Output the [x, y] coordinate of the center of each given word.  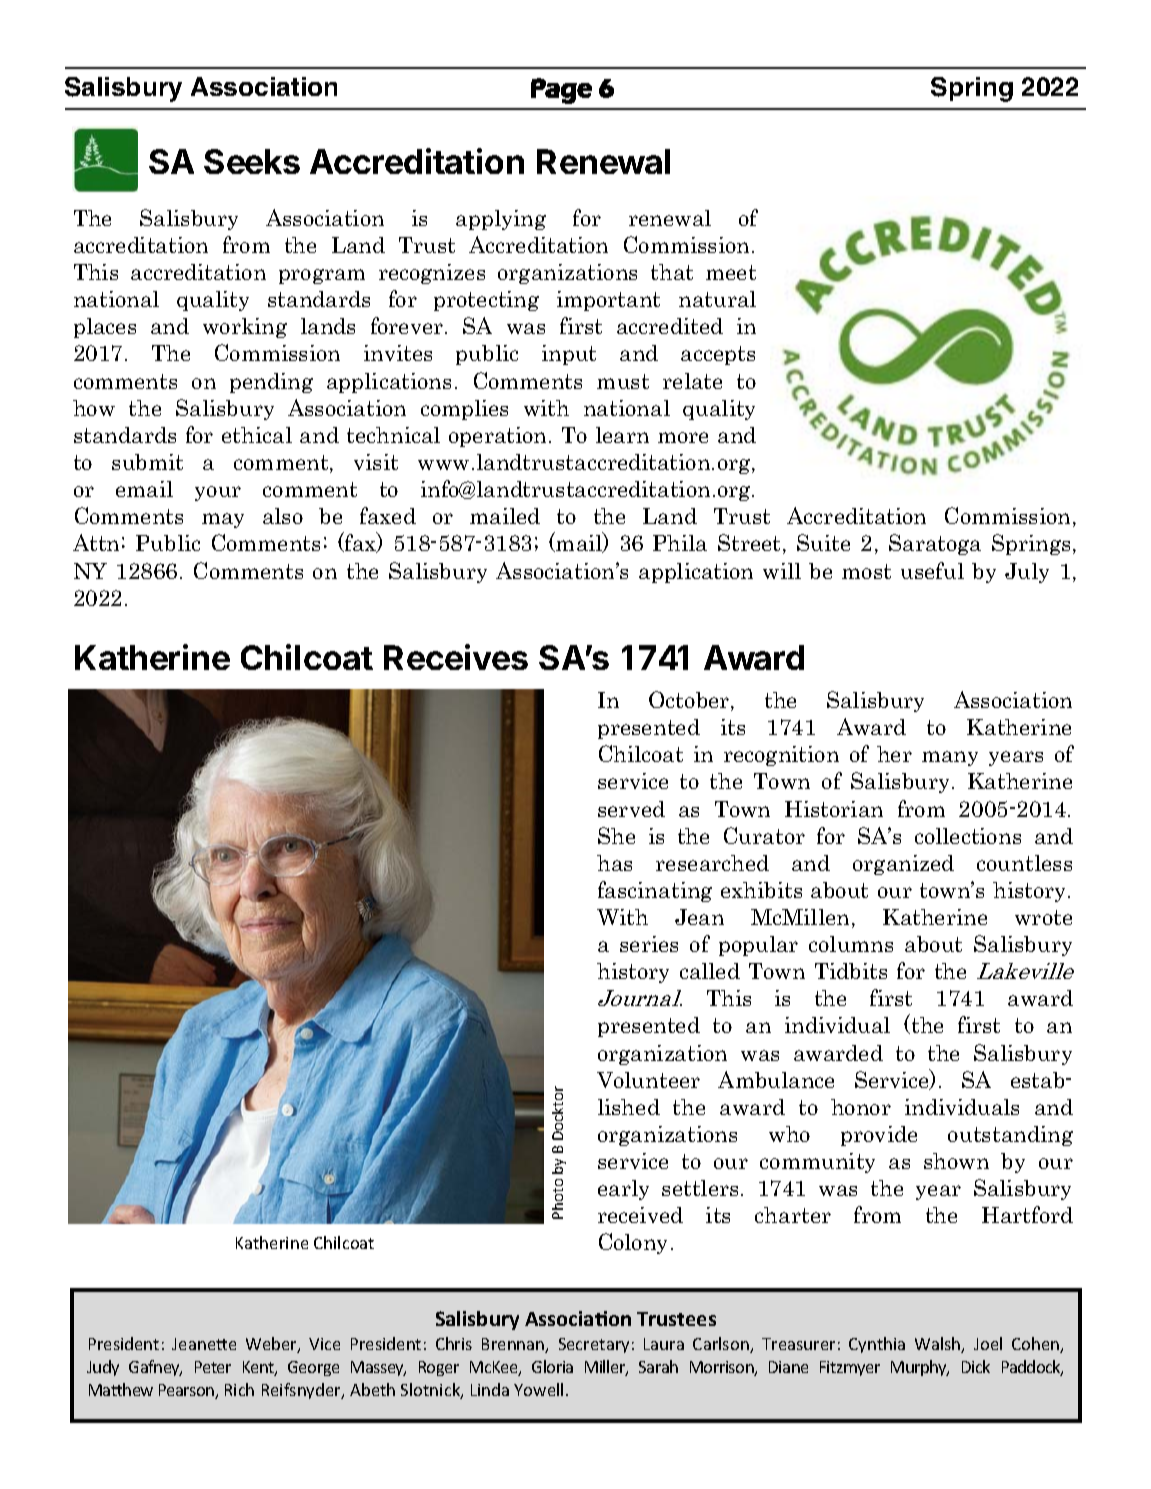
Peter [213, 1367]
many [950, 758]
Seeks [252, 161]
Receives [456, 657]
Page [561, 91]
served [631, 809]
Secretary [594, 1345]
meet [731, 272]
